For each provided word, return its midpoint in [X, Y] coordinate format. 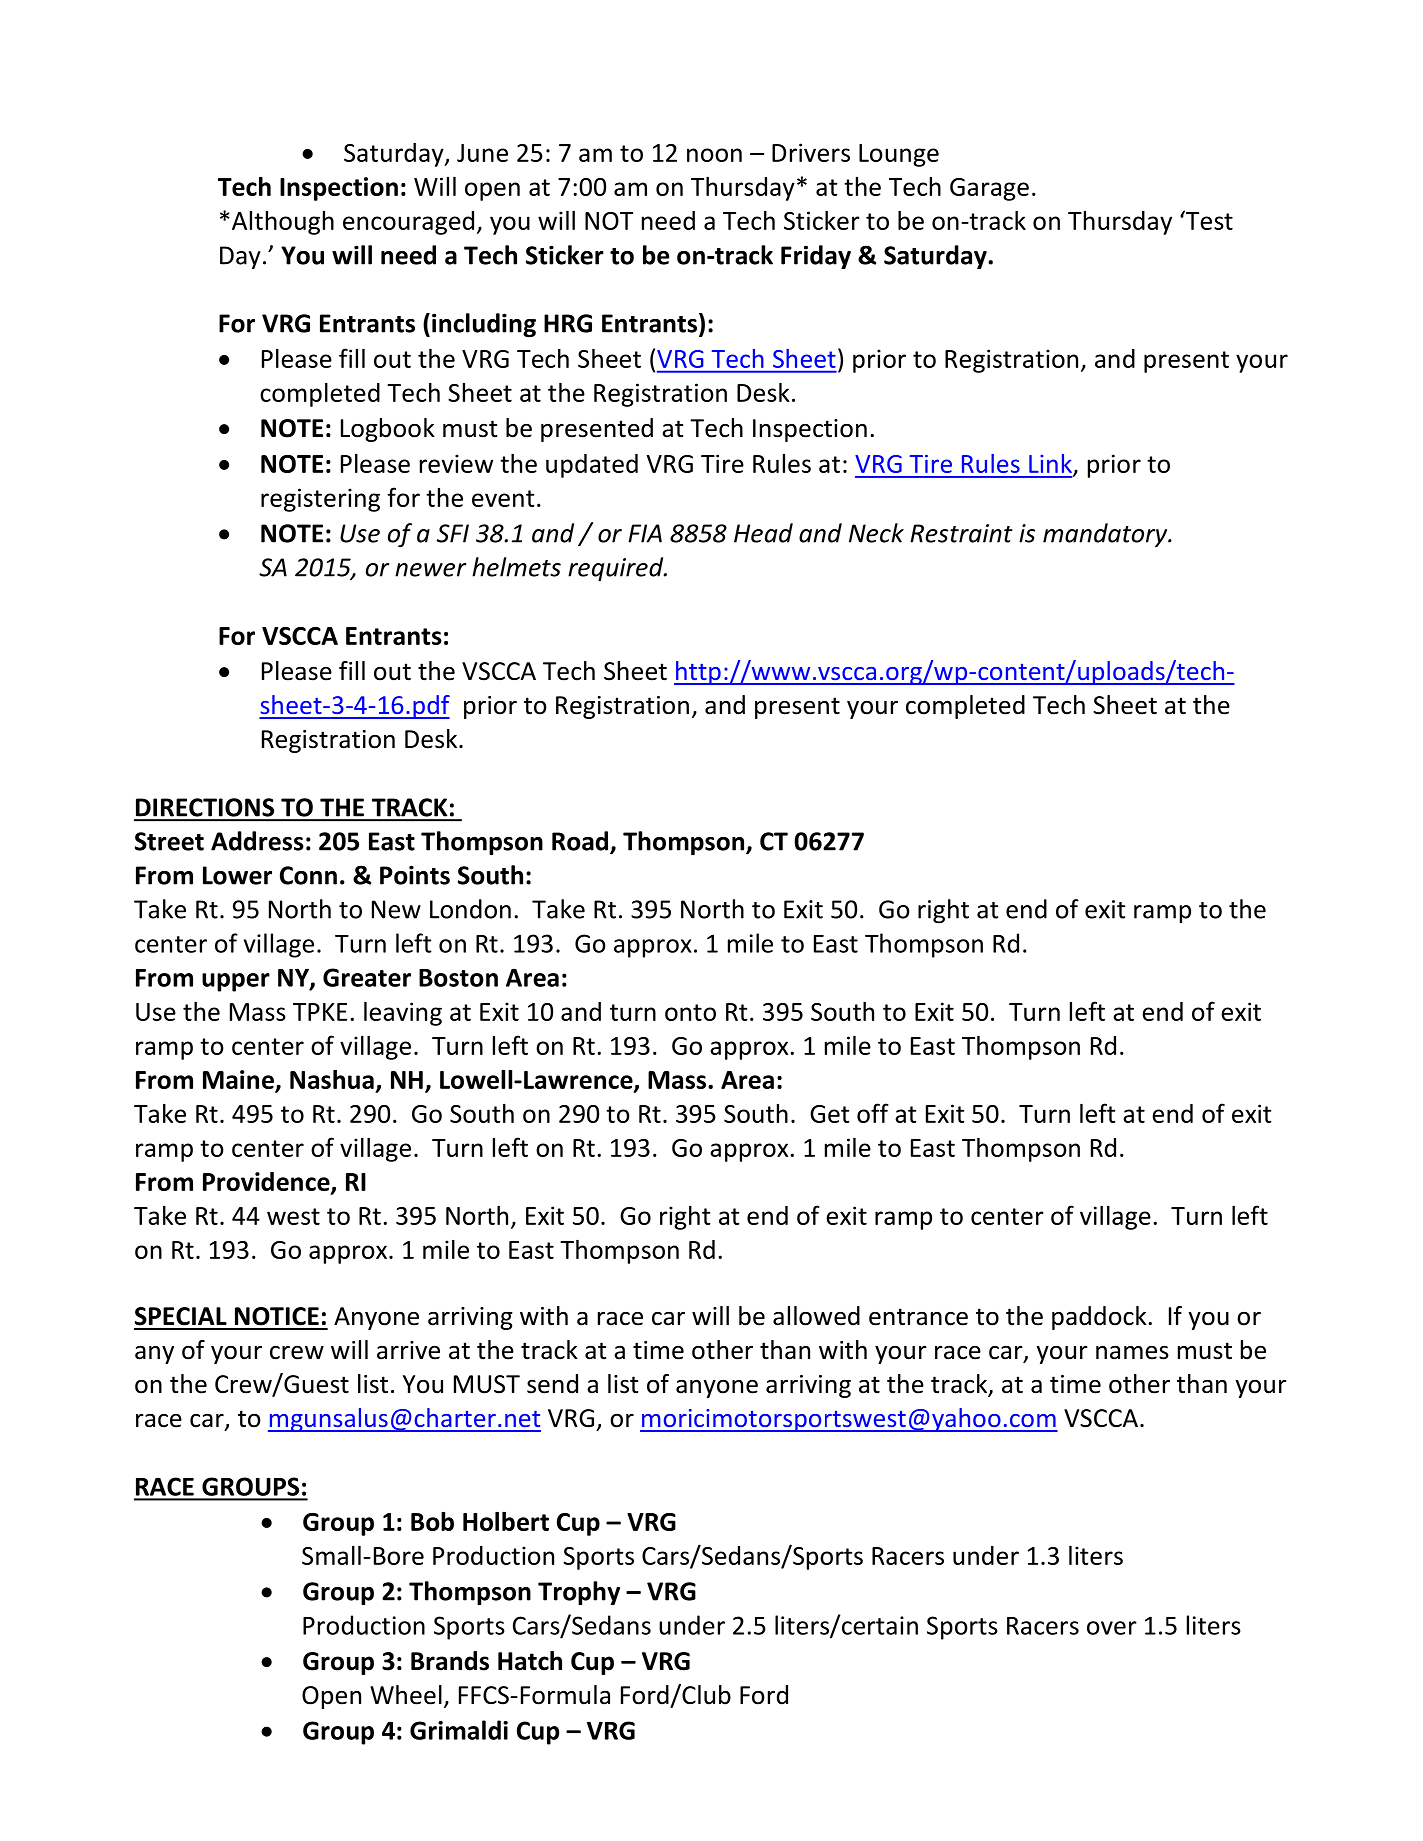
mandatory [1106, 535]
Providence [267, 1183]
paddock [1099, 1318]
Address [257, 841]
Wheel [406, 1695]
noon [714, 155]
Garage [989, 189]
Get [830, 1114]
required [617, 569]
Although [283, 223]
